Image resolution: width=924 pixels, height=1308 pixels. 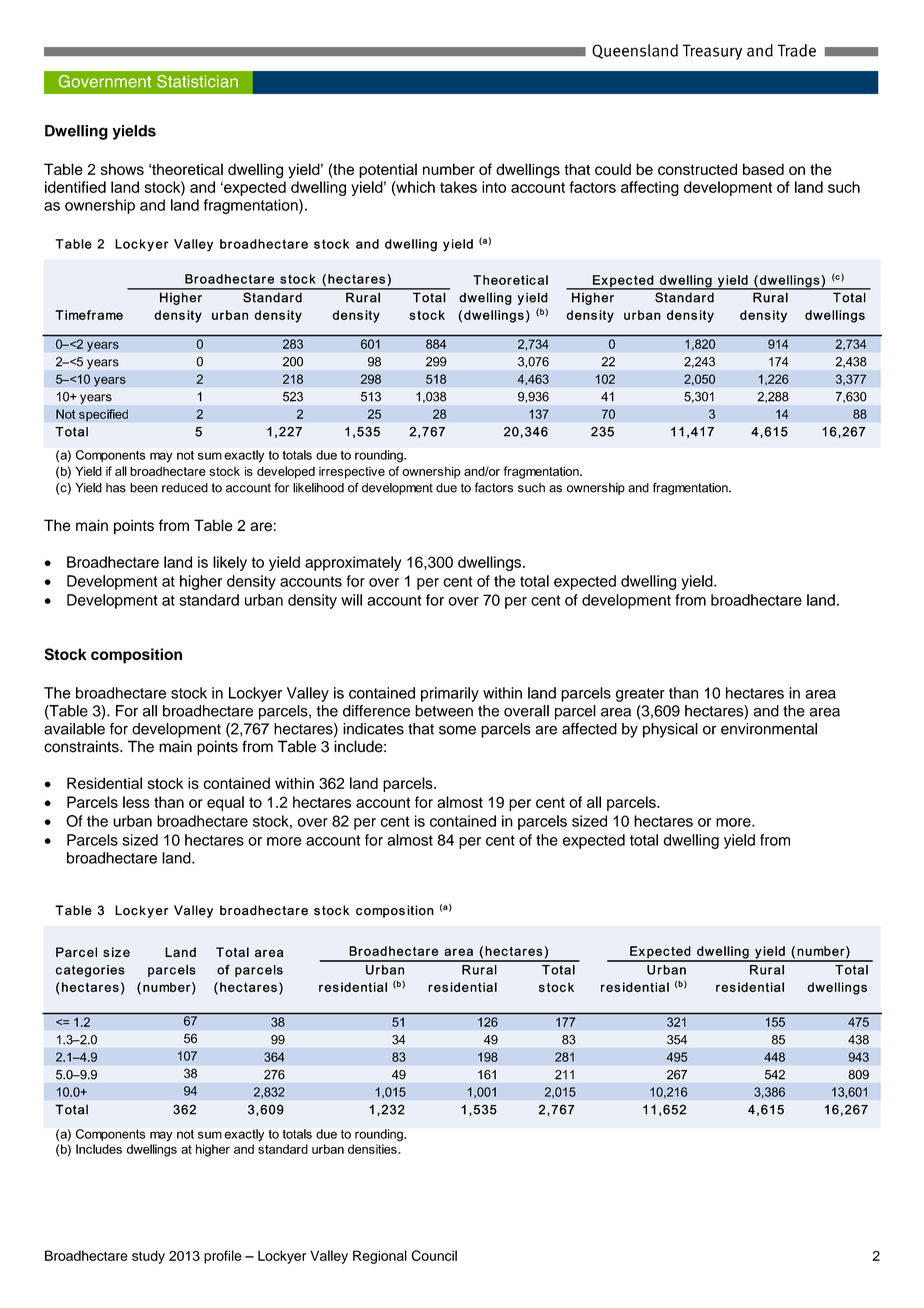 I want to click on greater, so click(x=640, y=695).
